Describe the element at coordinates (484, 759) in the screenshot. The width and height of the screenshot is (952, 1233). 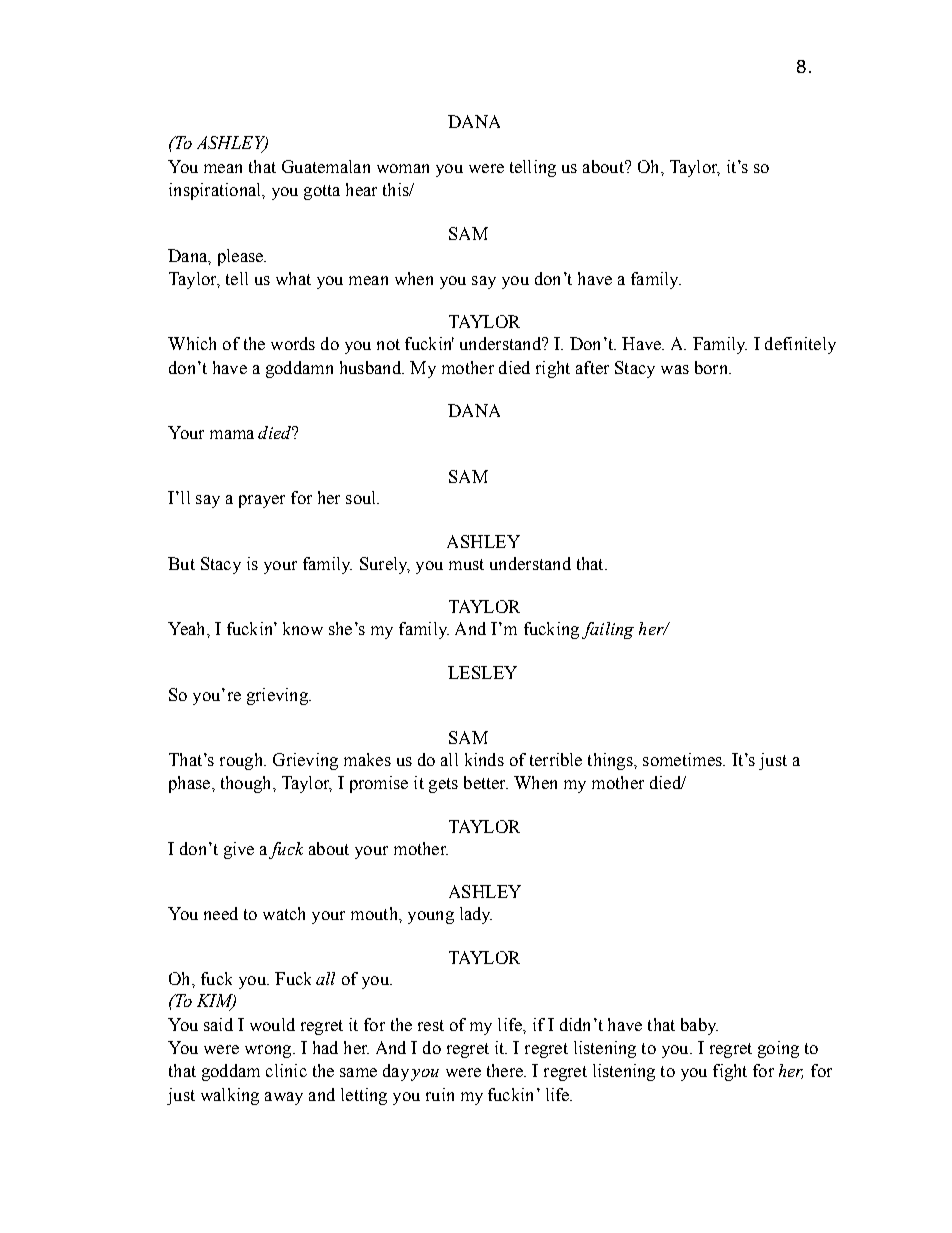
I see `kinds` at that location.
